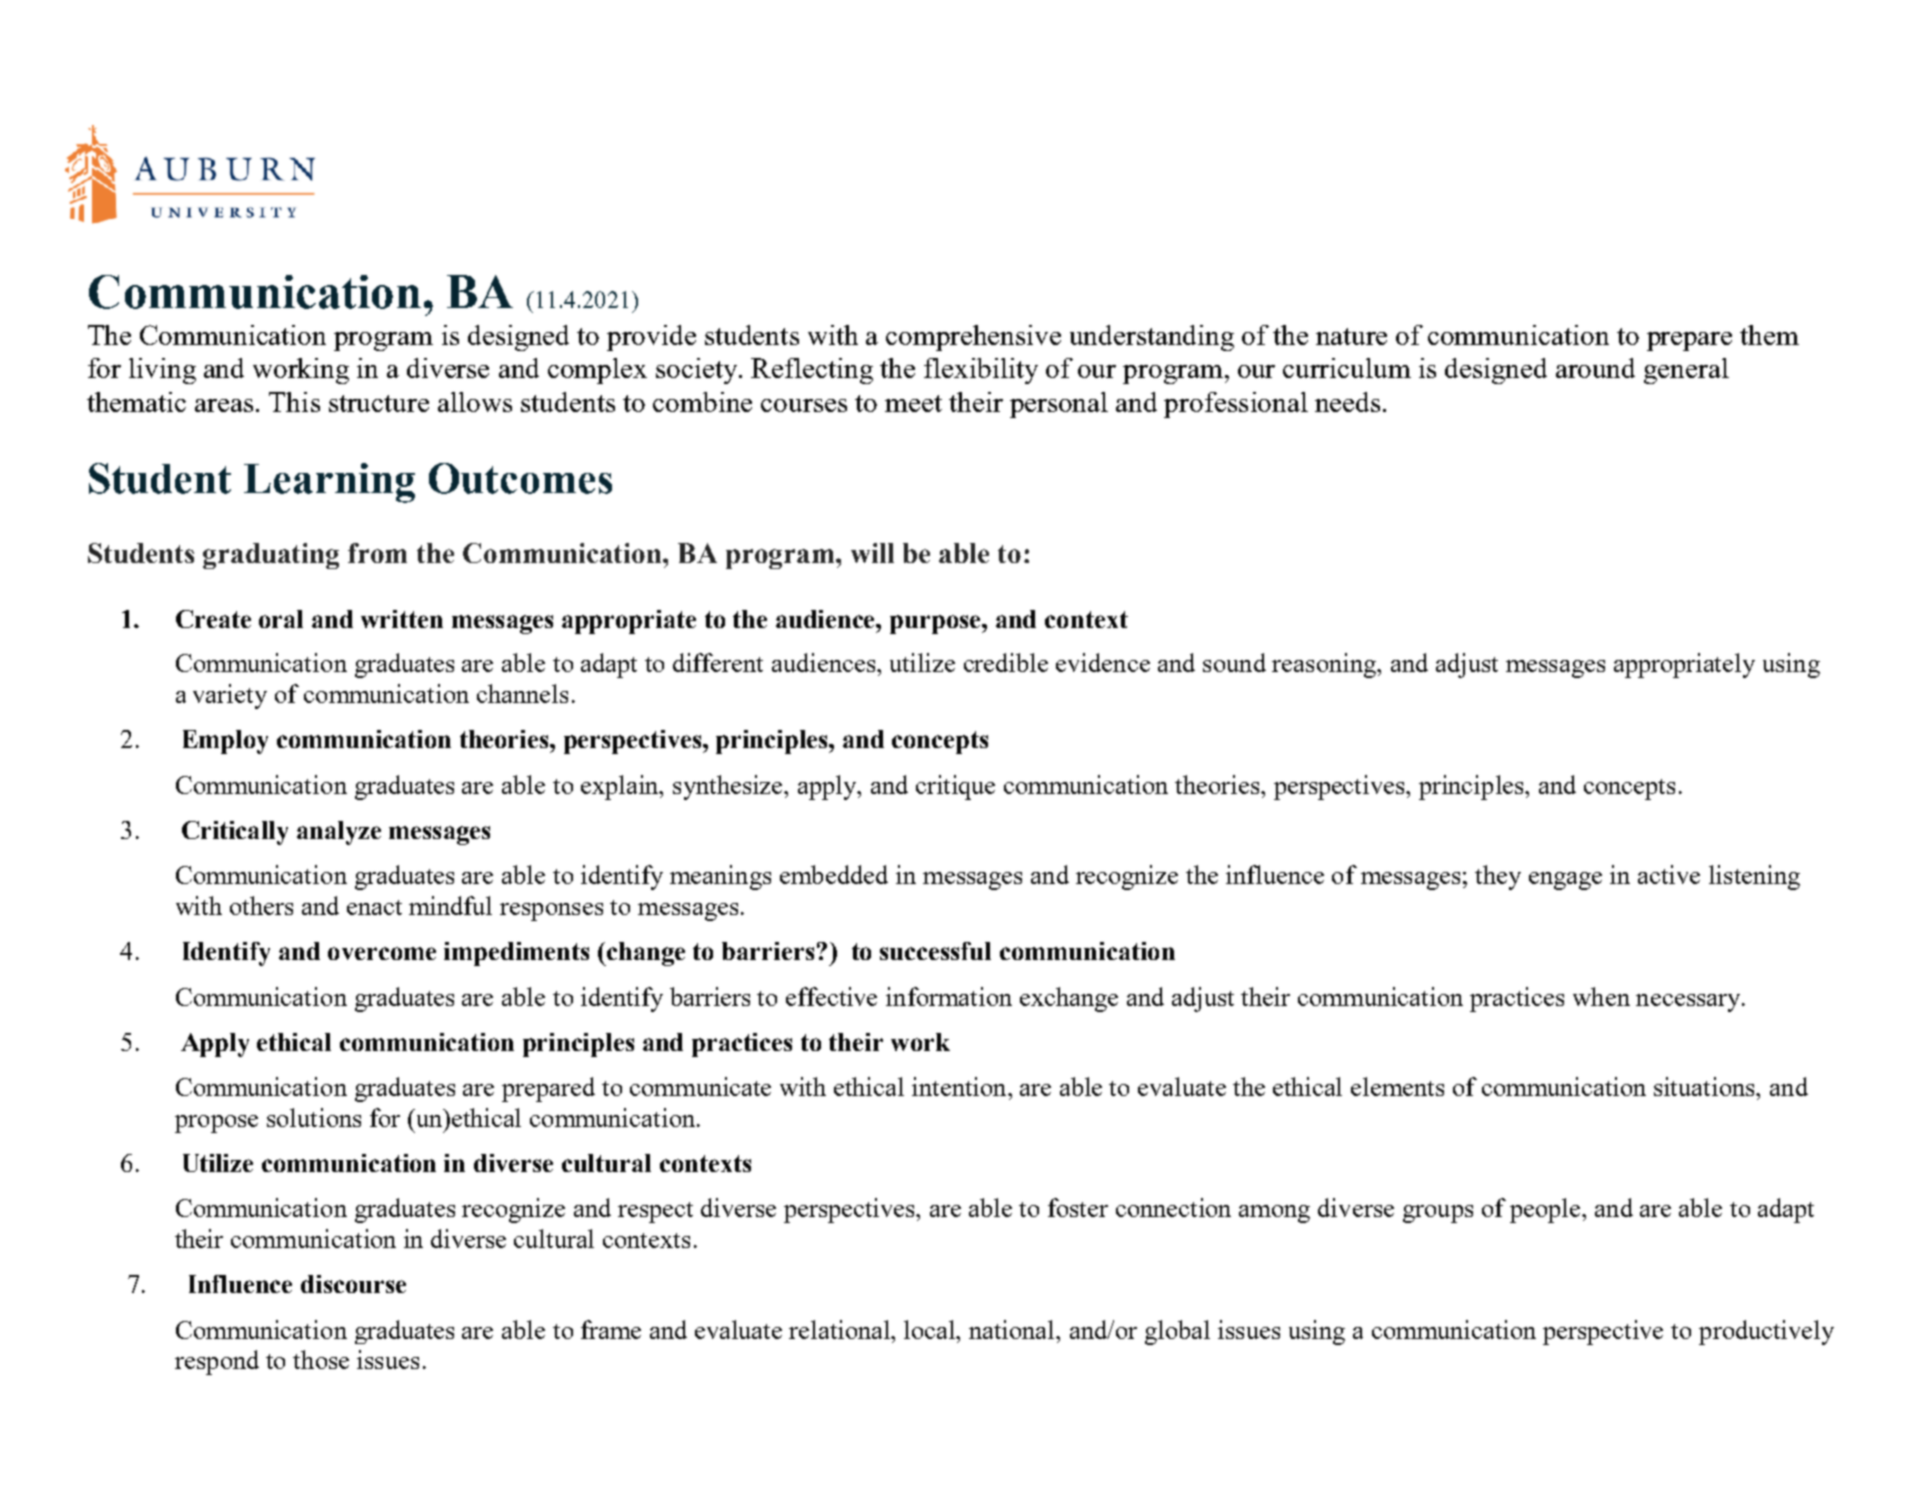  Describe the element at coordinates (960, 1086) in the screenshot. I see `intention` at that location.
